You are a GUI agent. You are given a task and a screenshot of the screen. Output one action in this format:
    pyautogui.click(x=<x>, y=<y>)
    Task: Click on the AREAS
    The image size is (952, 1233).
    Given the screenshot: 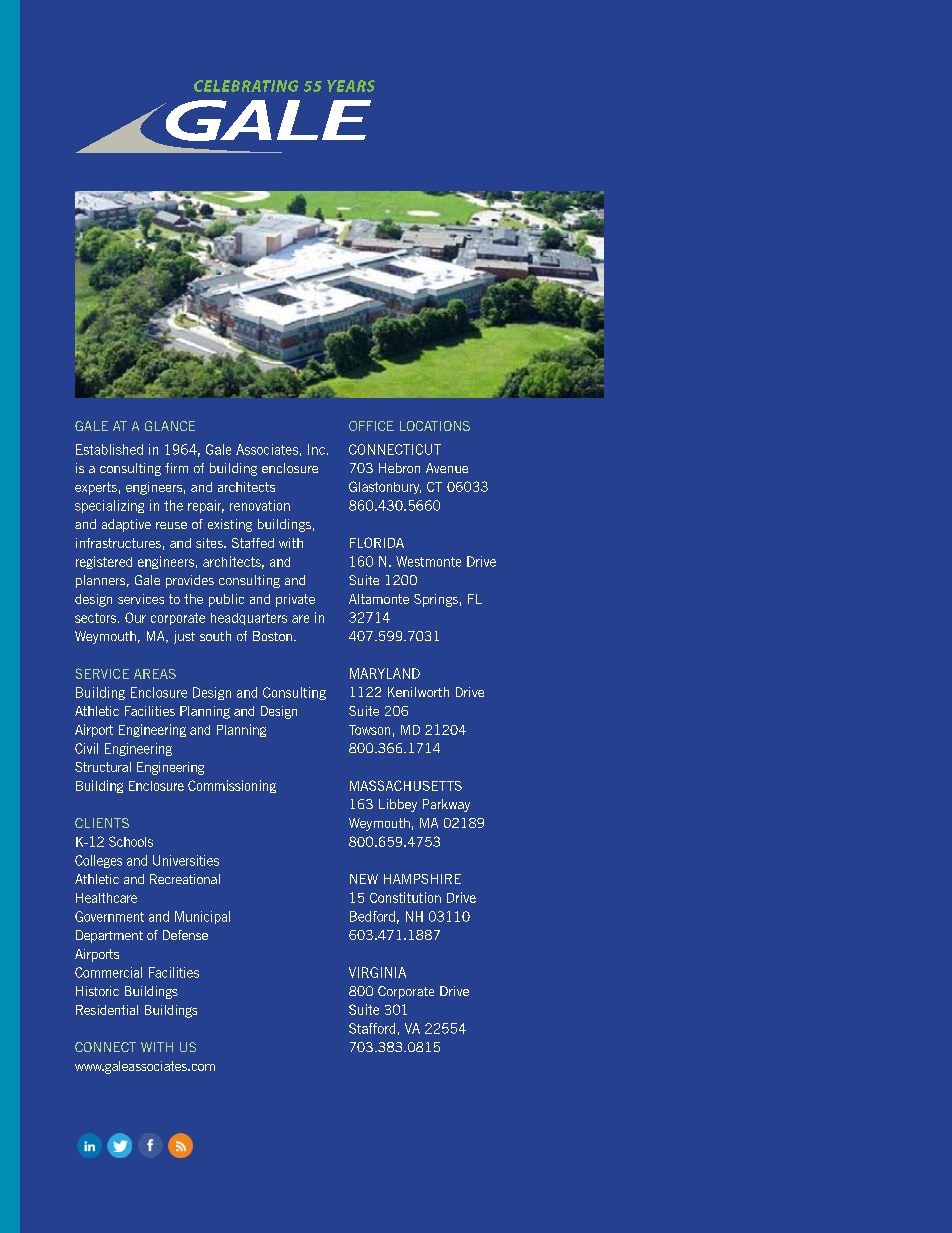 What is the action you would take?
    pyautogui.click(x=155, y=674)
